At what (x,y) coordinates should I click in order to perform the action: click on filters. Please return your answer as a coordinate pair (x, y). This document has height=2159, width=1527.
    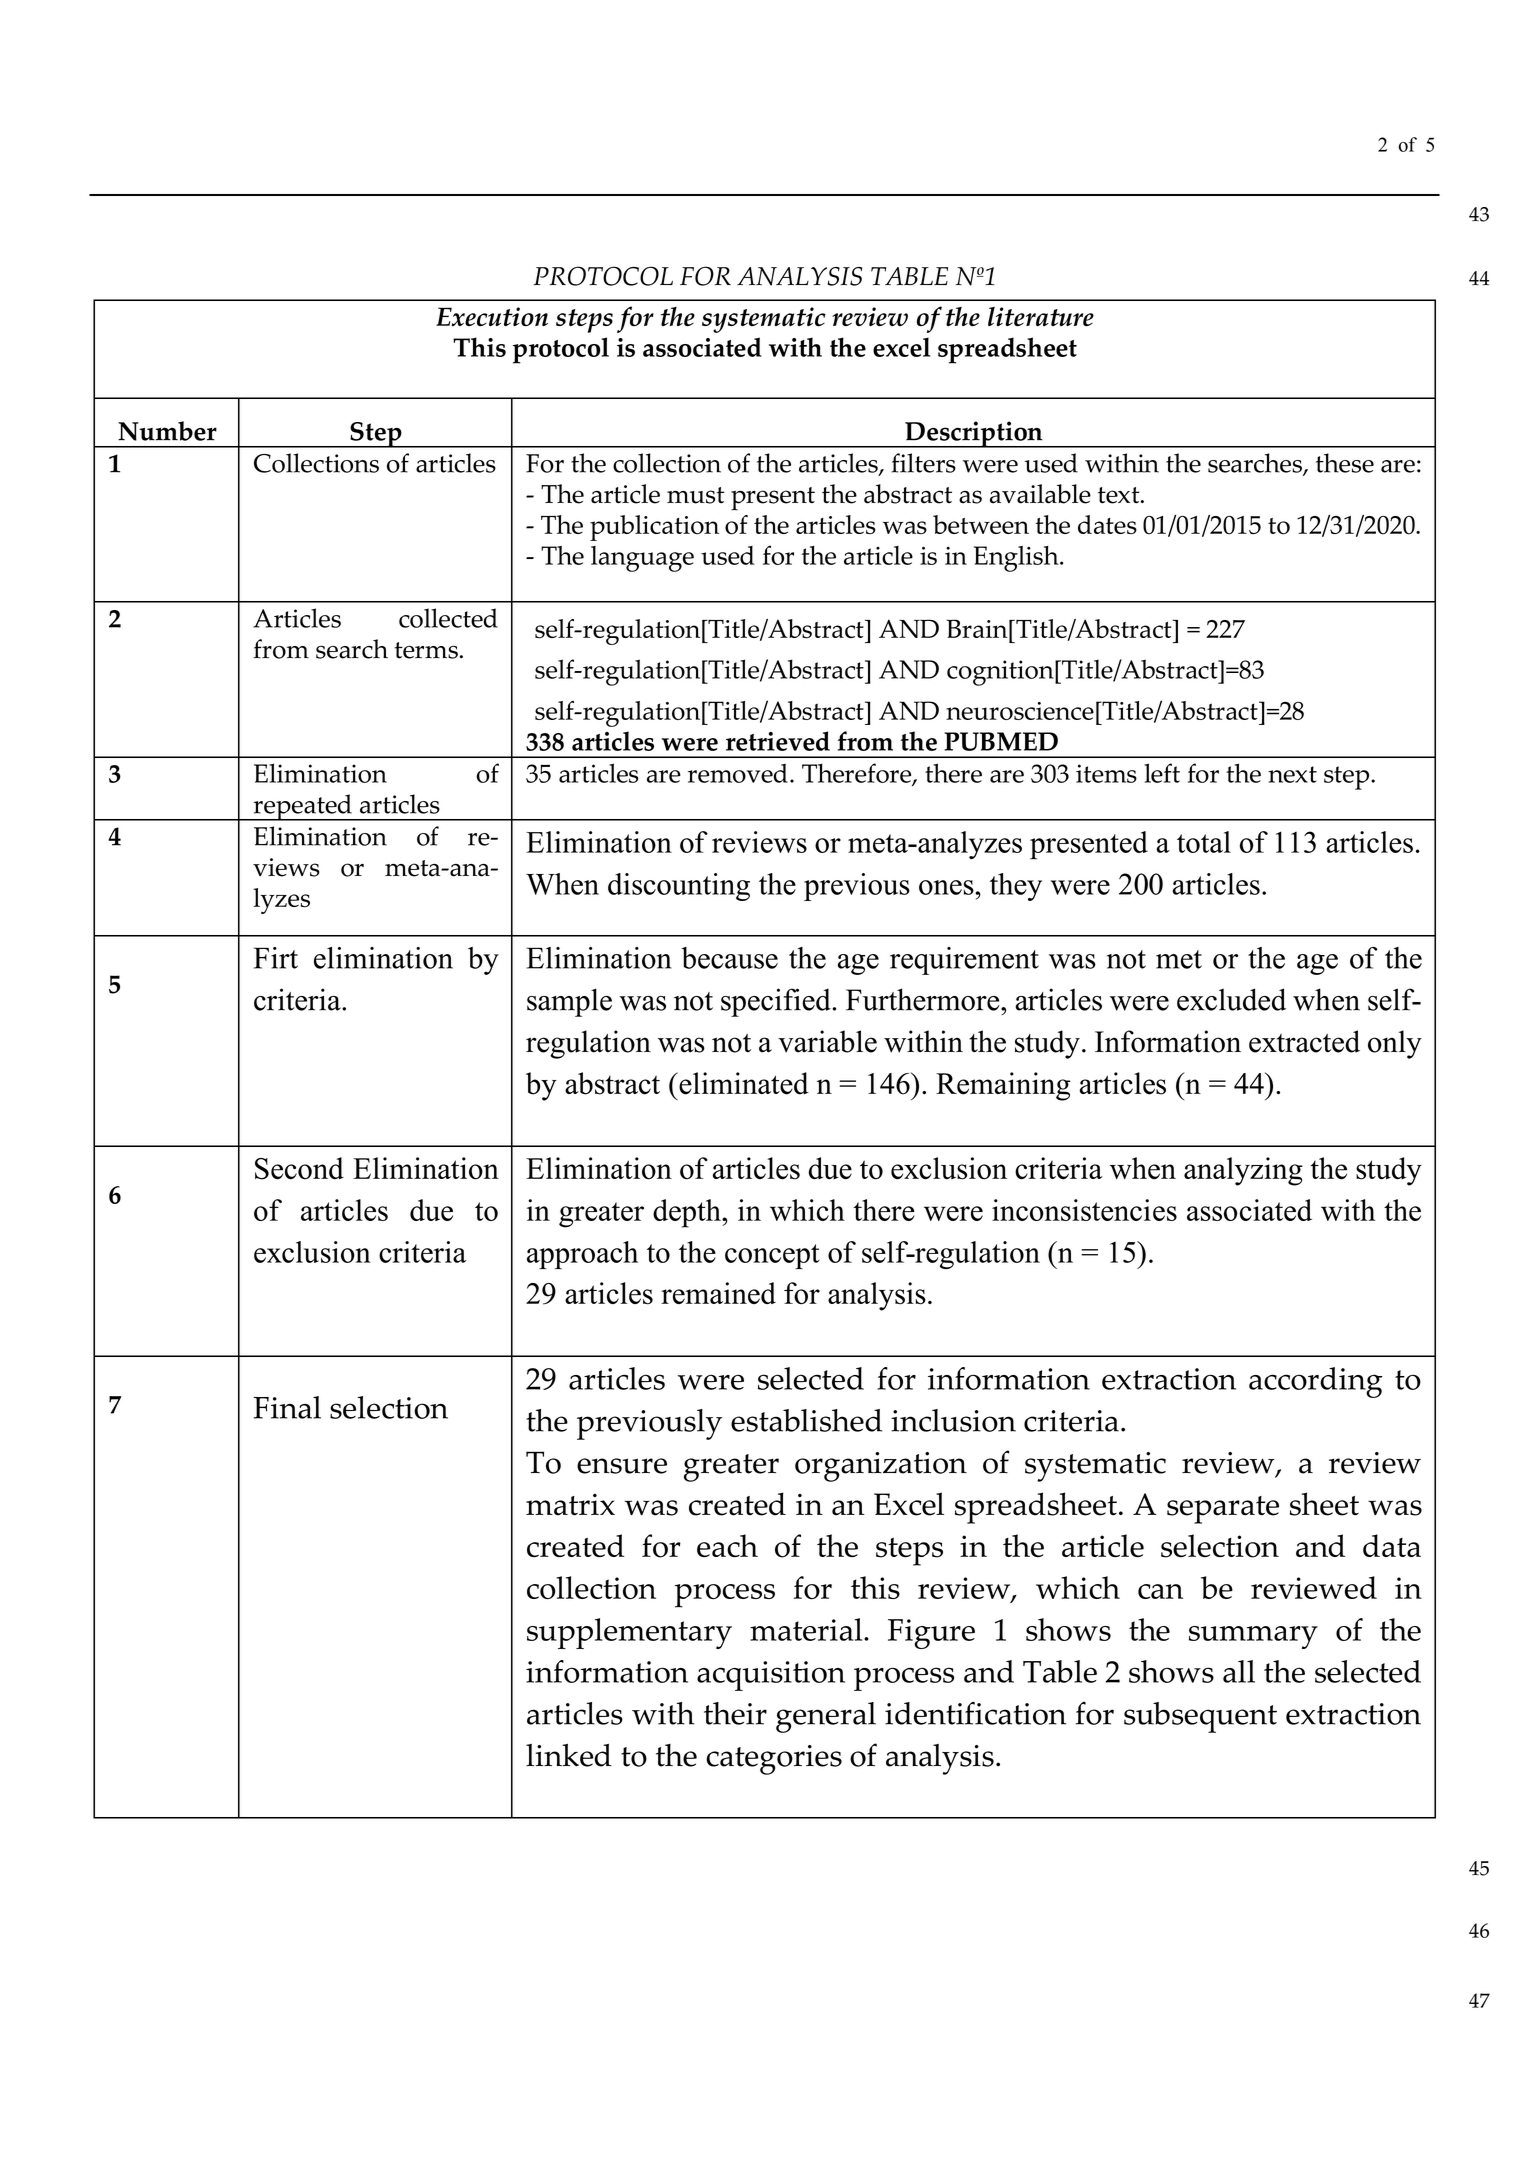
    Looking at the image, I should click on (923, 463).
